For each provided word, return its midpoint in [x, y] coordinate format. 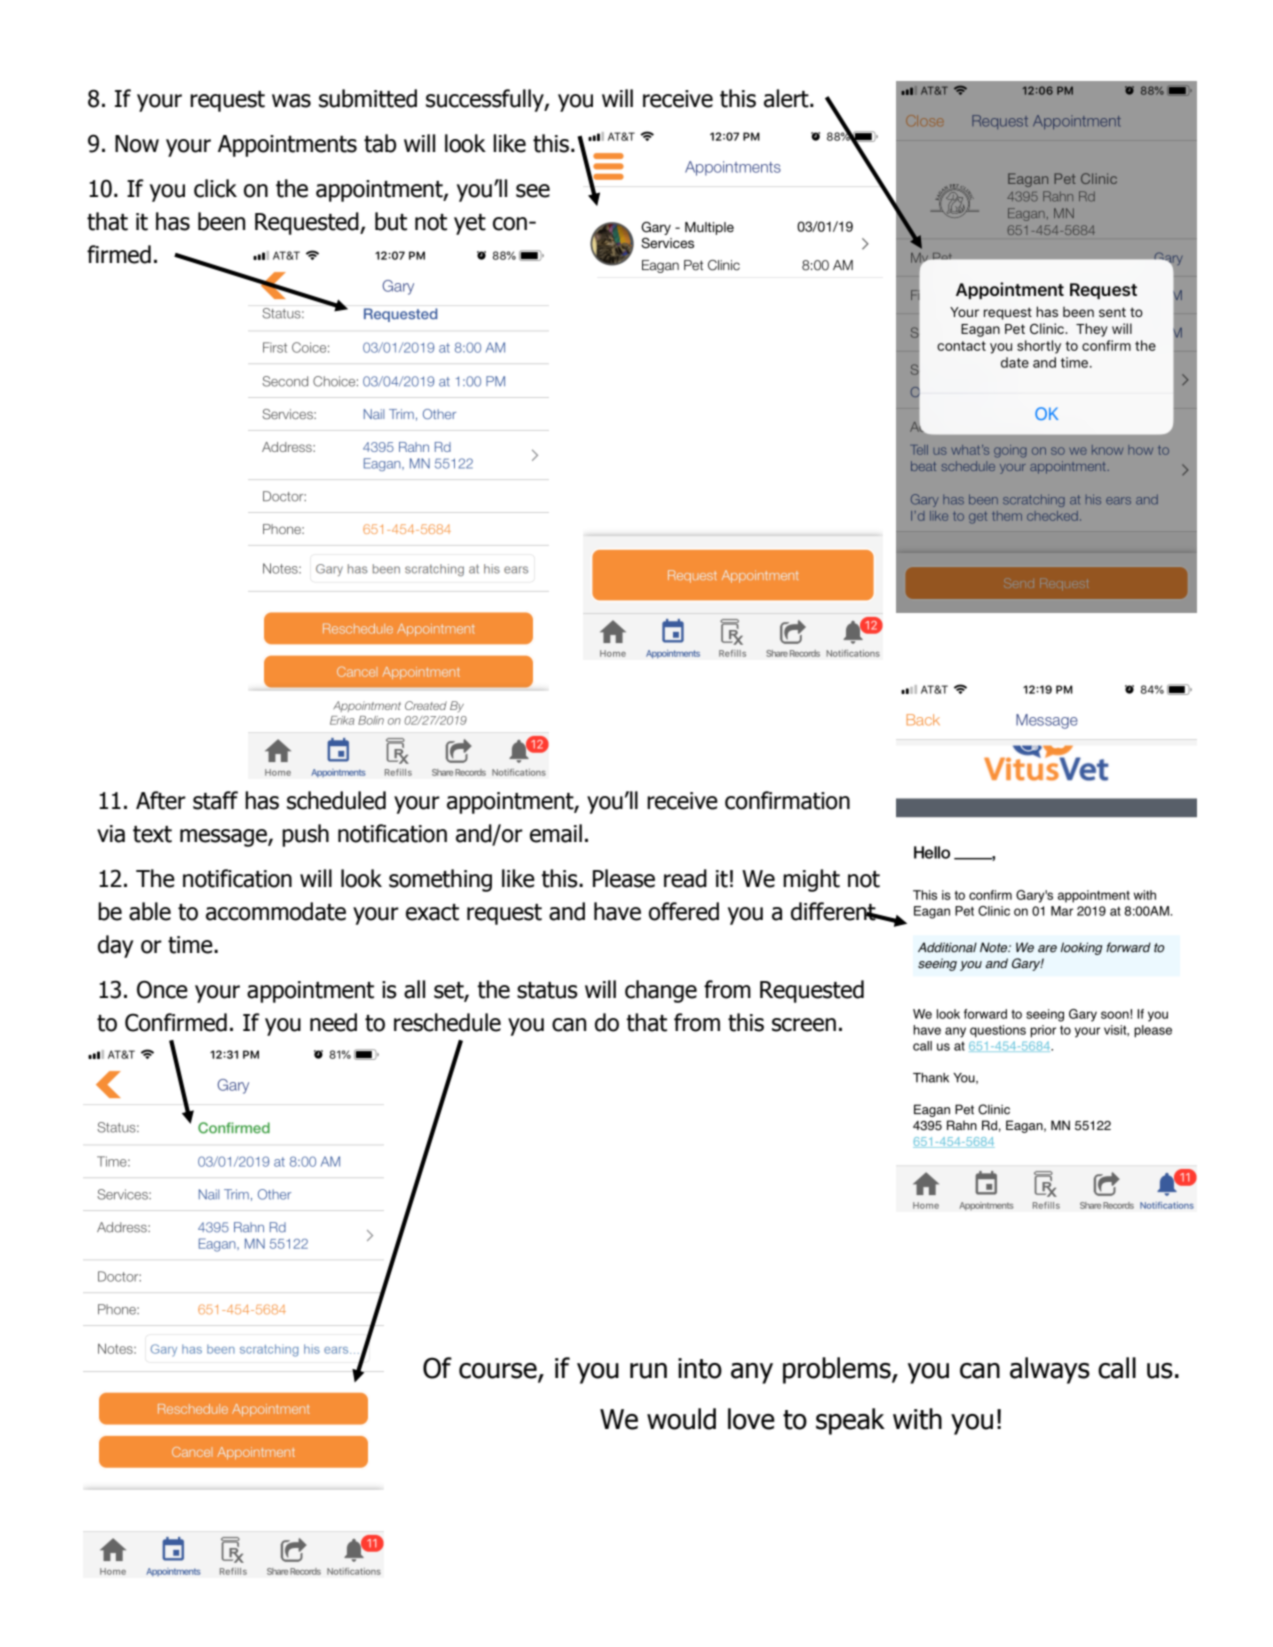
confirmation [787, 800]
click [215, 188]
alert [787, 98]
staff [215, 800]
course [499, 1372]
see [533, 191]
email [556, 833]
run [648, 1371]
